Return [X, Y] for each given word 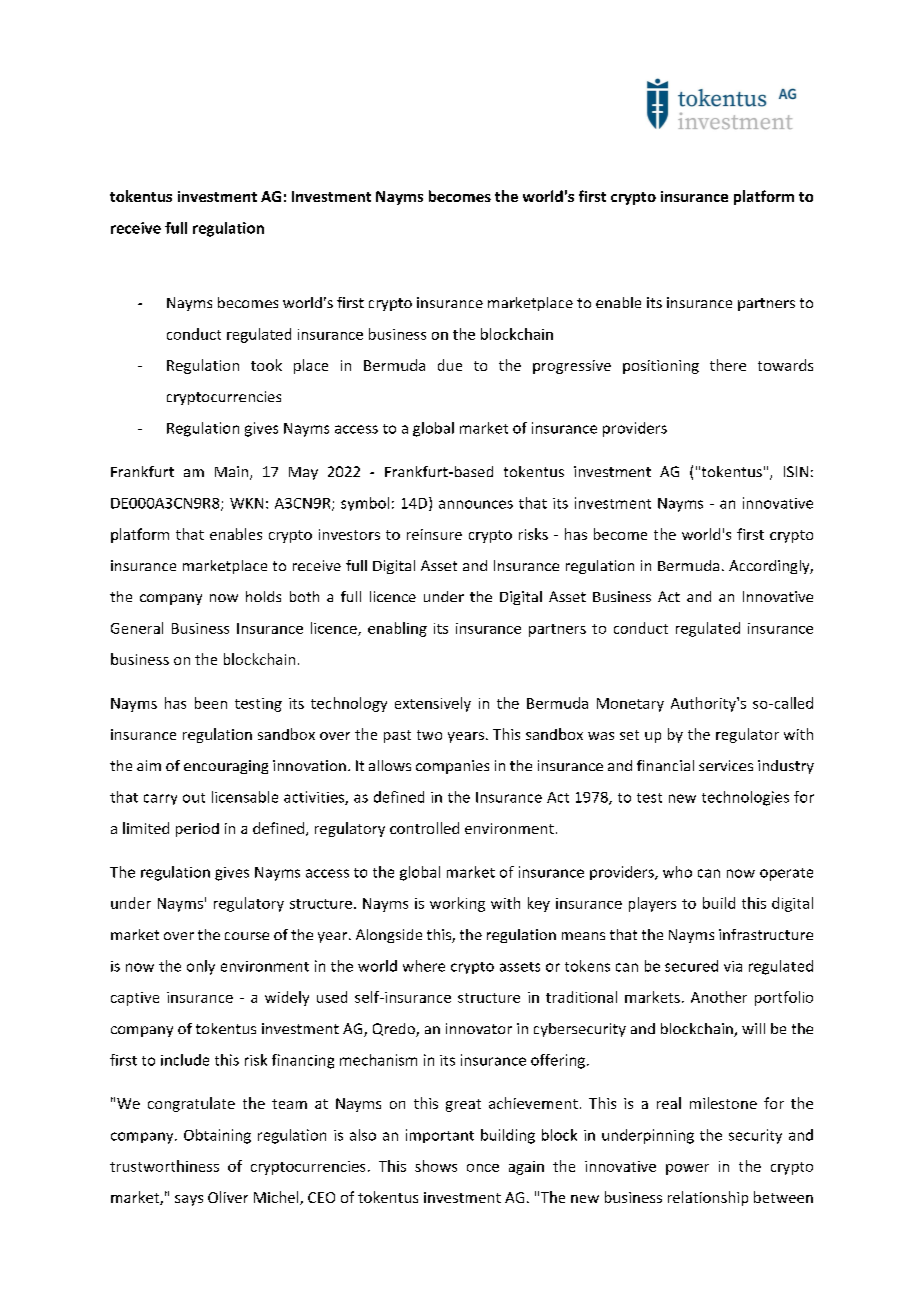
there [728, 365]
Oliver [228, 1197]
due [450, 365]
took [266, 365]
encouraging [226, 767]
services [726, 765]
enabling [397, 629]
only [201, 967]
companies [452, 767]
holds [263, 596]
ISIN [796, 471]
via [733, 966]
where [424, 966]
